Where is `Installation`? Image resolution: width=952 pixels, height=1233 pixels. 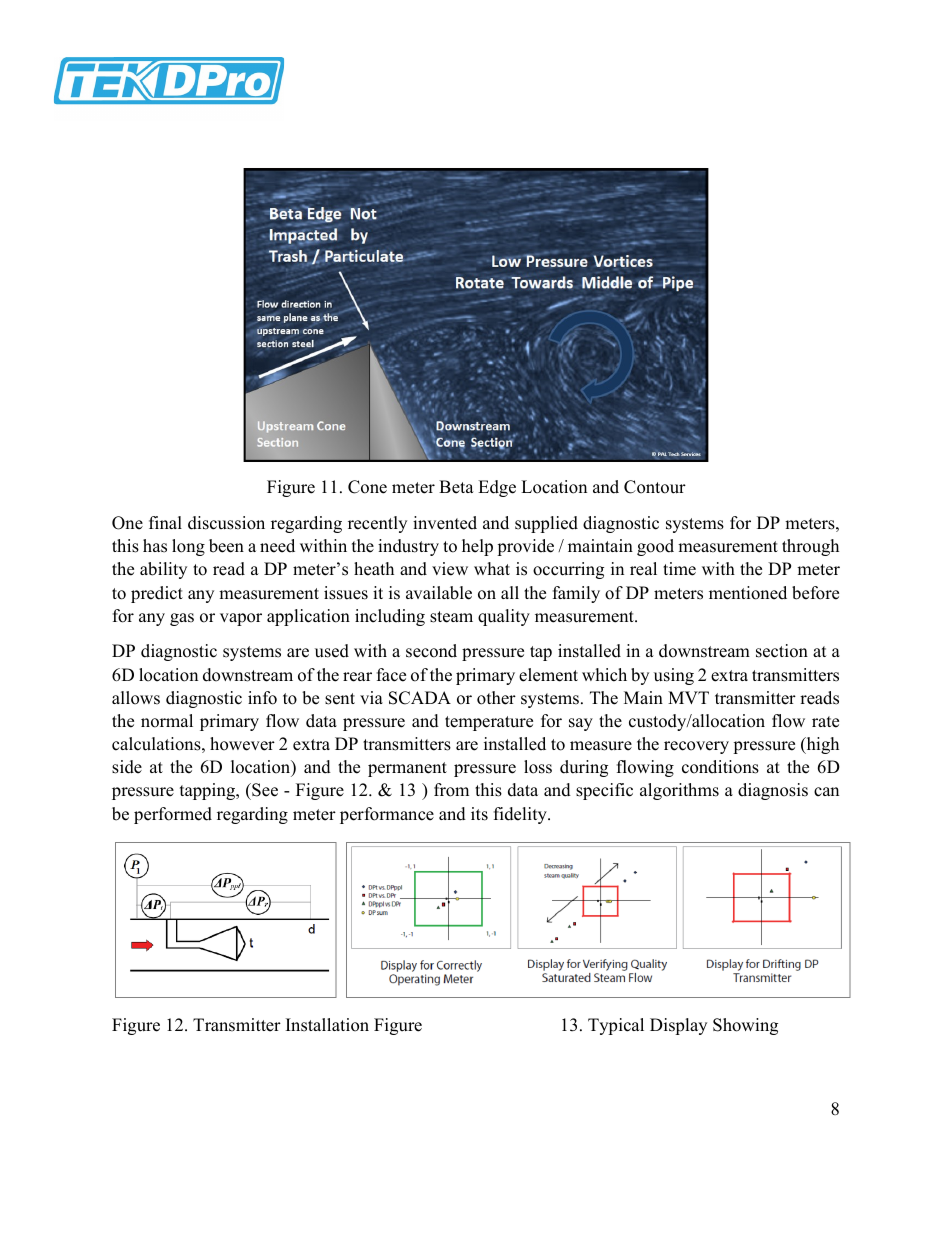
Installation is located at coordinates (327, 1025).
